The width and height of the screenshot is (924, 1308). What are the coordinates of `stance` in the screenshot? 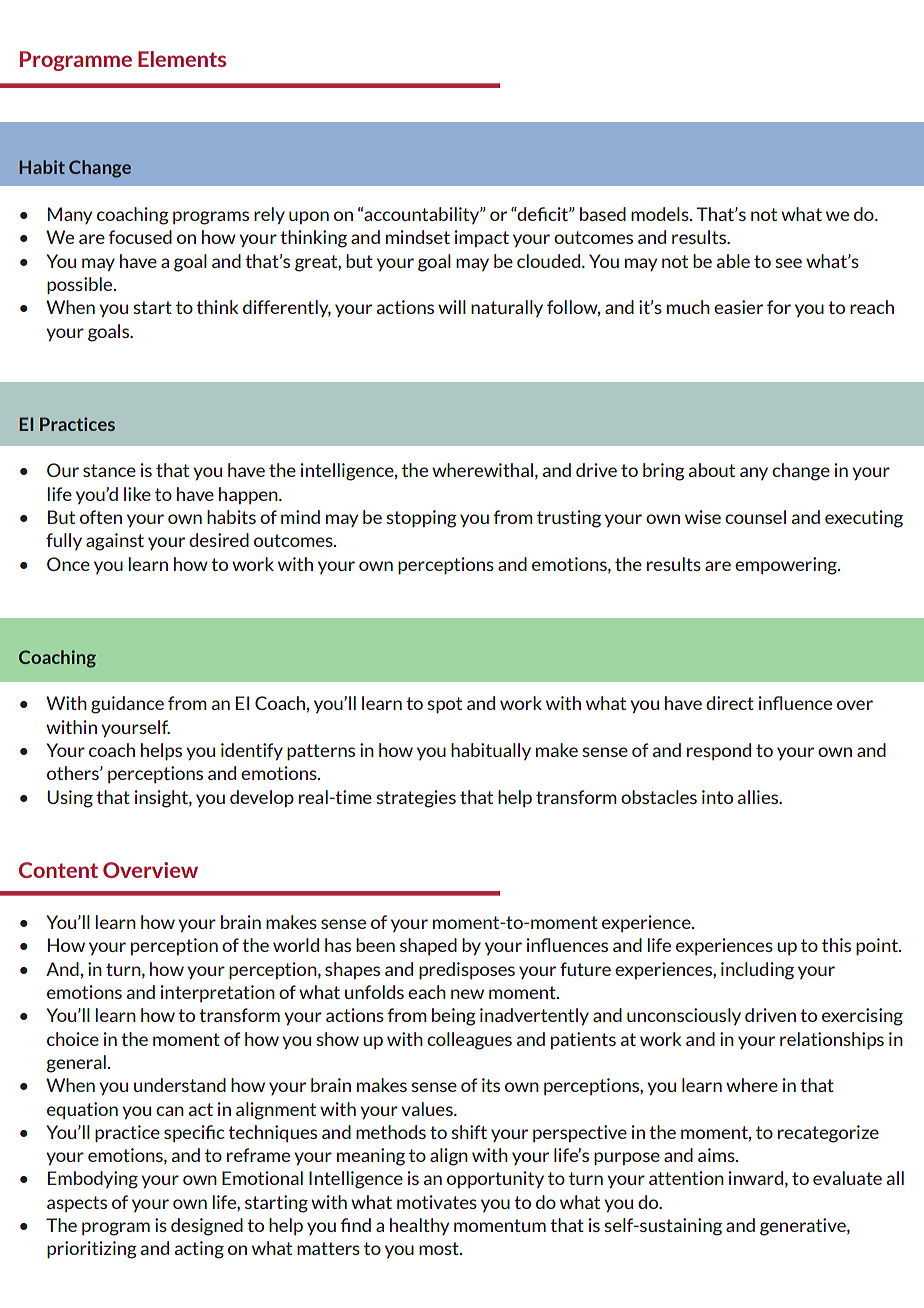 It's located at (109, 470).
